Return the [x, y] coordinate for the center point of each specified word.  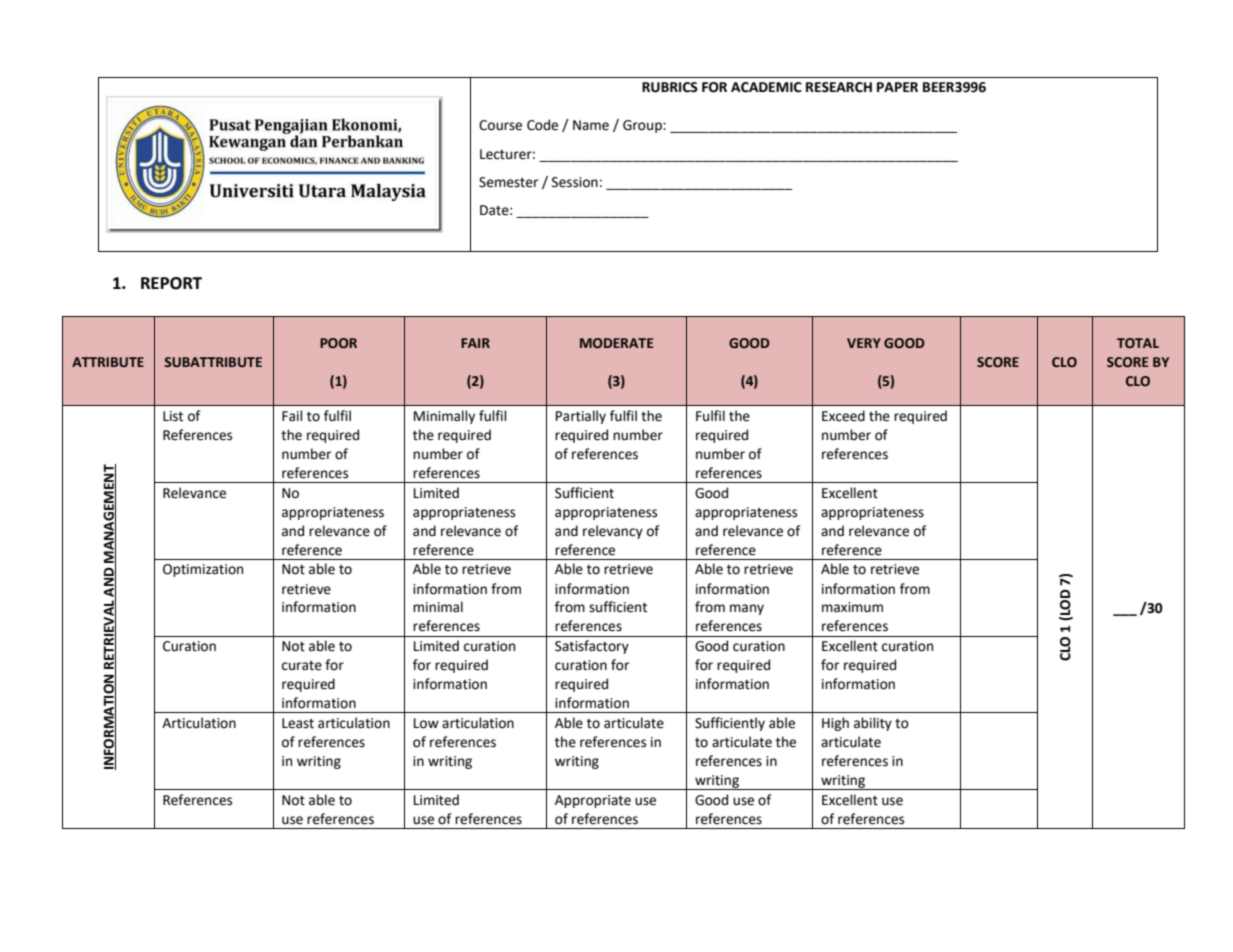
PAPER [897, 87]
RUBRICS [670, 87]
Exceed [843, 416]
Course [500, 125]
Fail [292, 416]
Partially [581, 417]
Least [298, 723]
